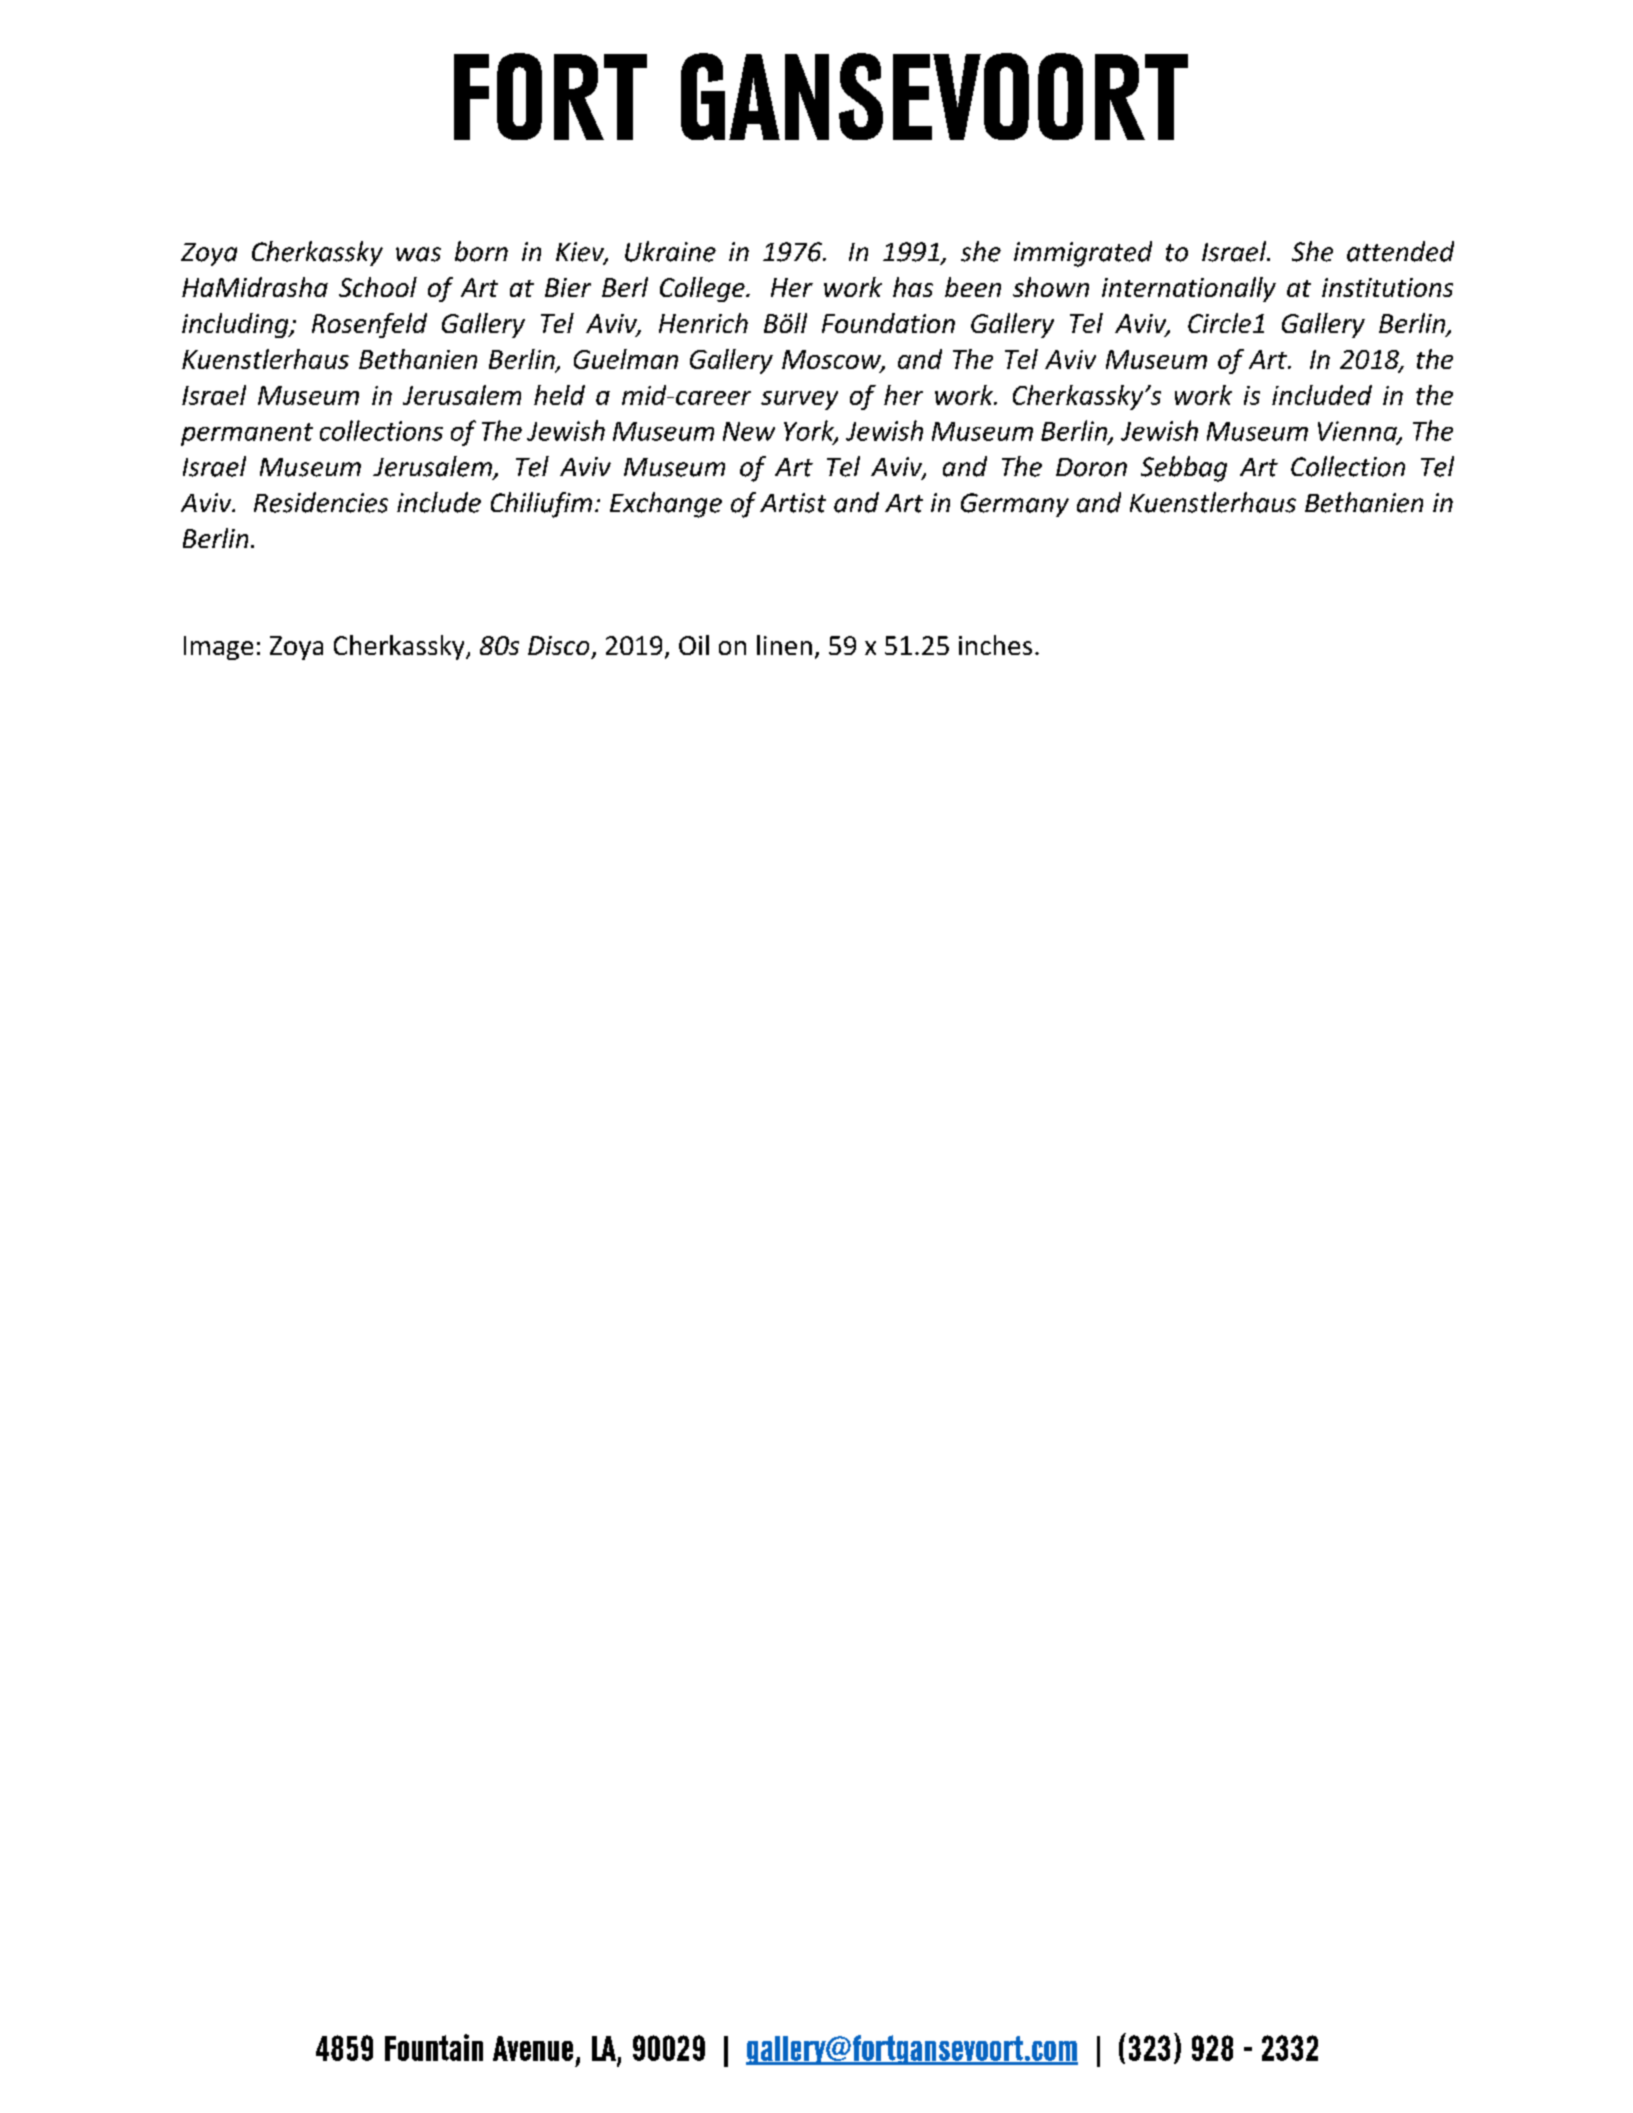  What do you see at coordinates (995, 645) in the page?
I see `inches` at bounding box center [995, 645].
